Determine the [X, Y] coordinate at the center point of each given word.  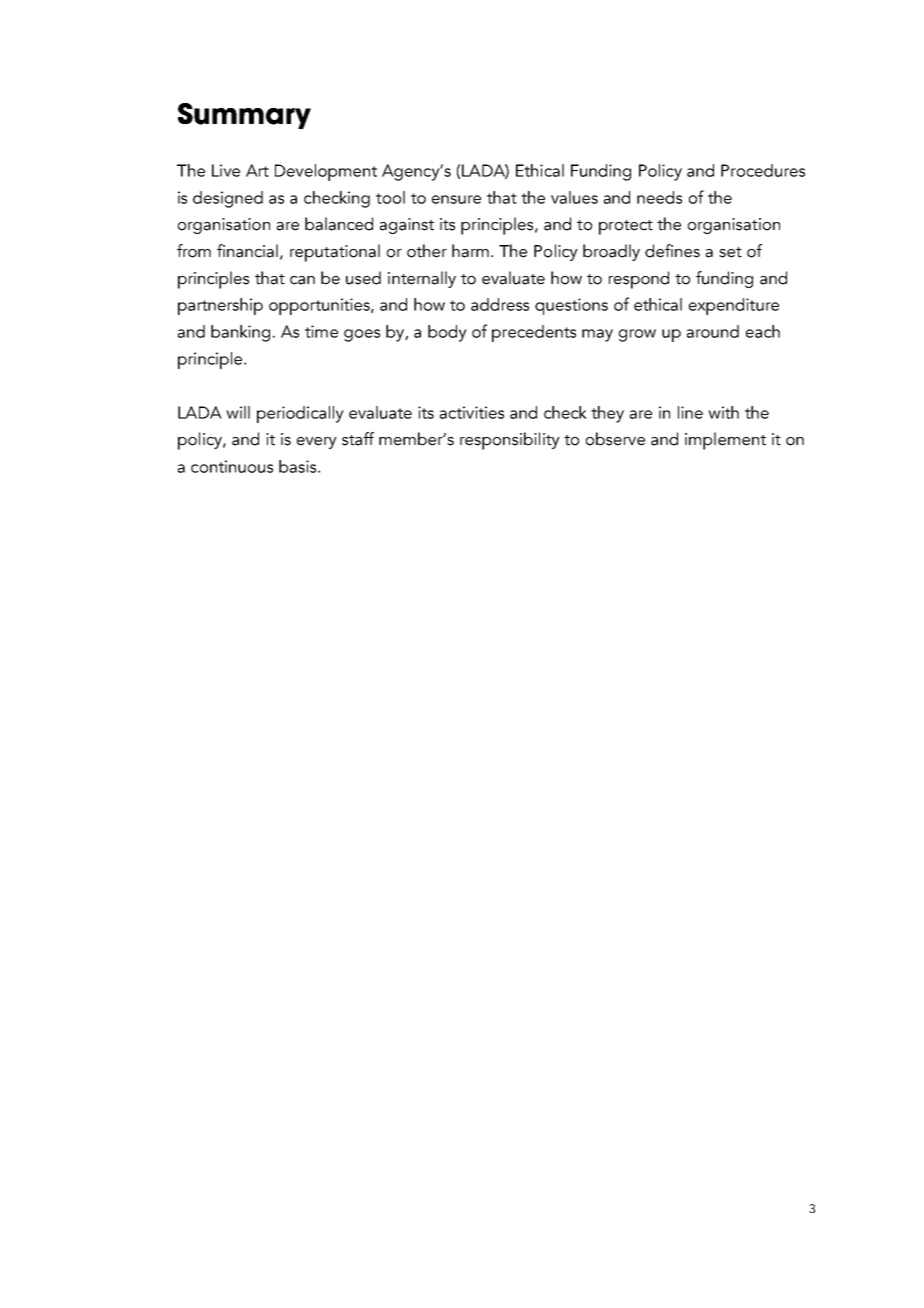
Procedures [763, 170]
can [302, 280]
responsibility [510, 441]
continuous [232, 466]
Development [326, 172]
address [500, 304]
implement [725, 441]
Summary [244, 116]
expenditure [734, 306]
